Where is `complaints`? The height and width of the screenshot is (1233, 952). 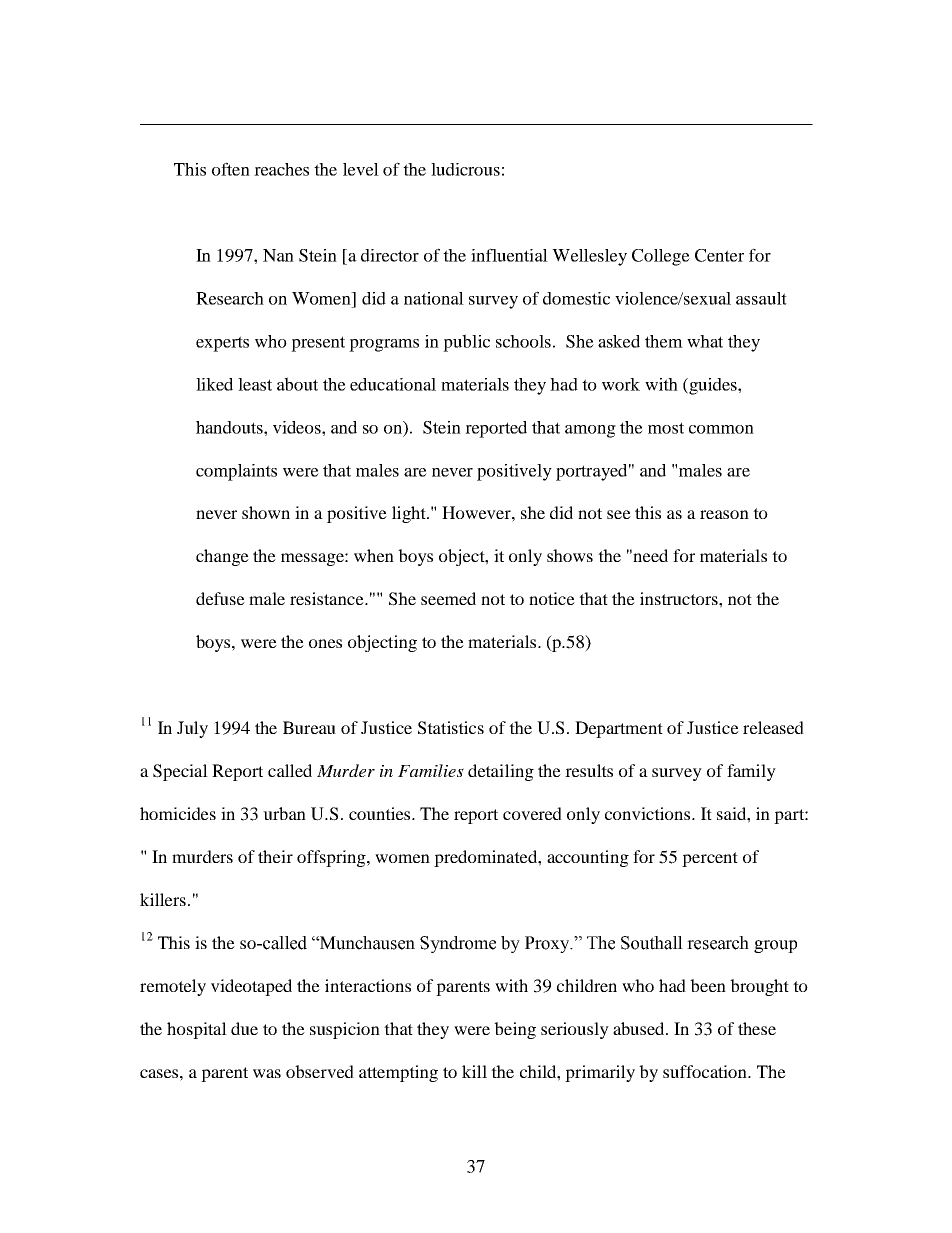
complaints is located at coordinates (236, 472).
